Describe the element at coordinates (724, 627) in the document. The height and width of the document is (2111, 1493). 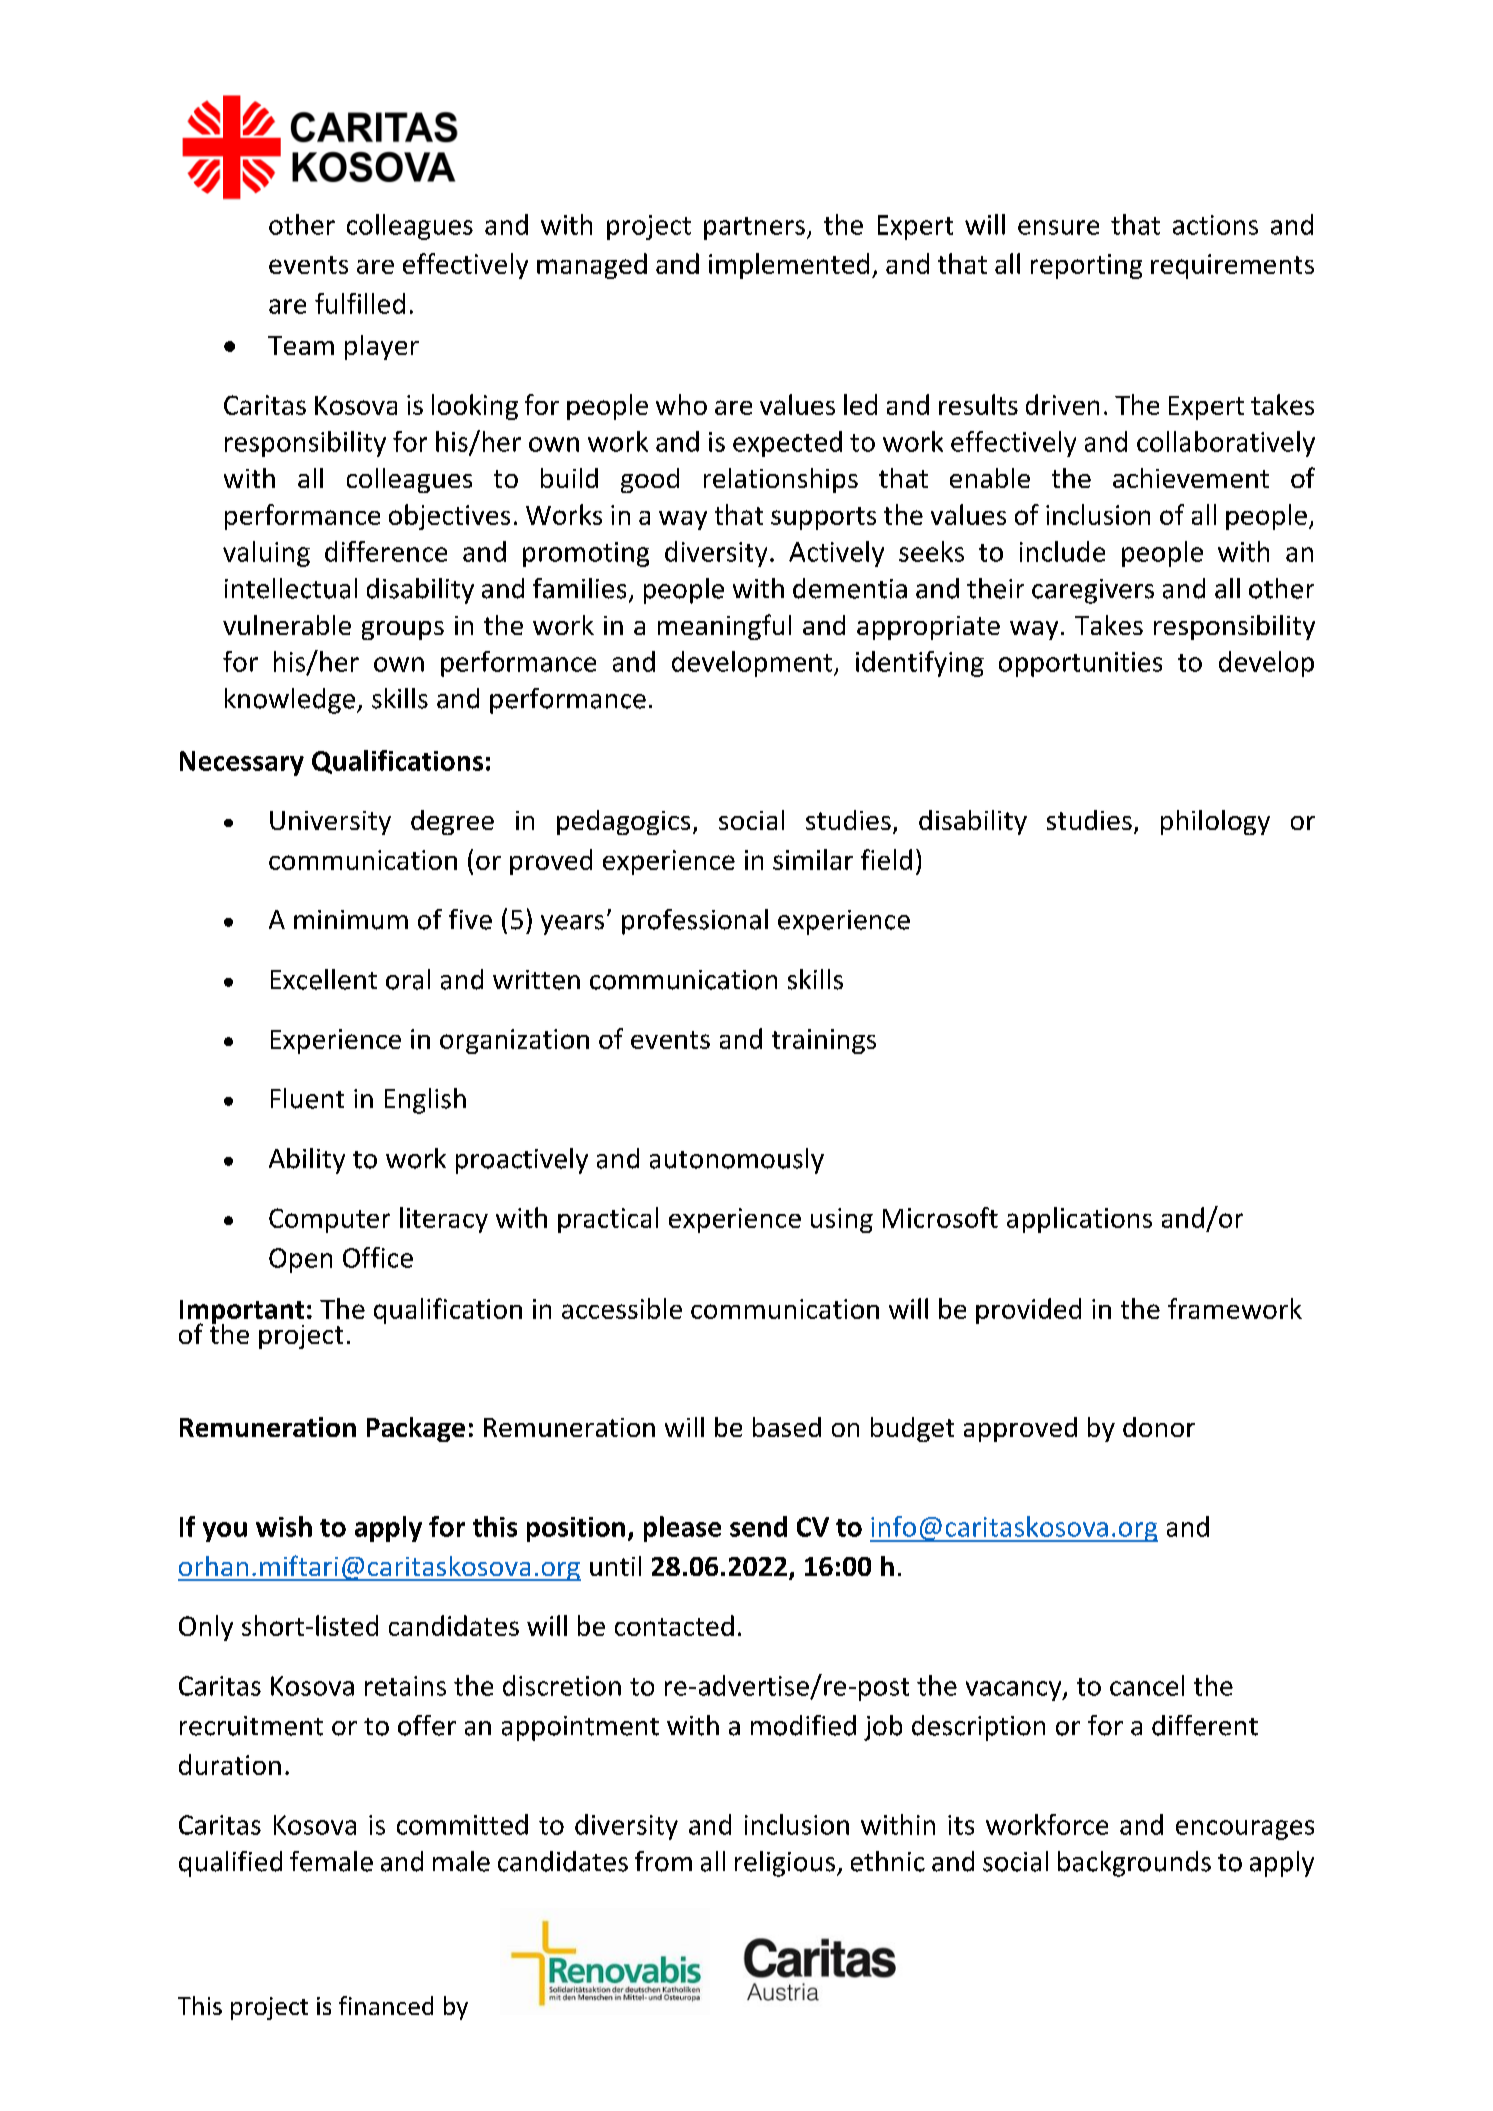
I see `meaningful` at that location.
